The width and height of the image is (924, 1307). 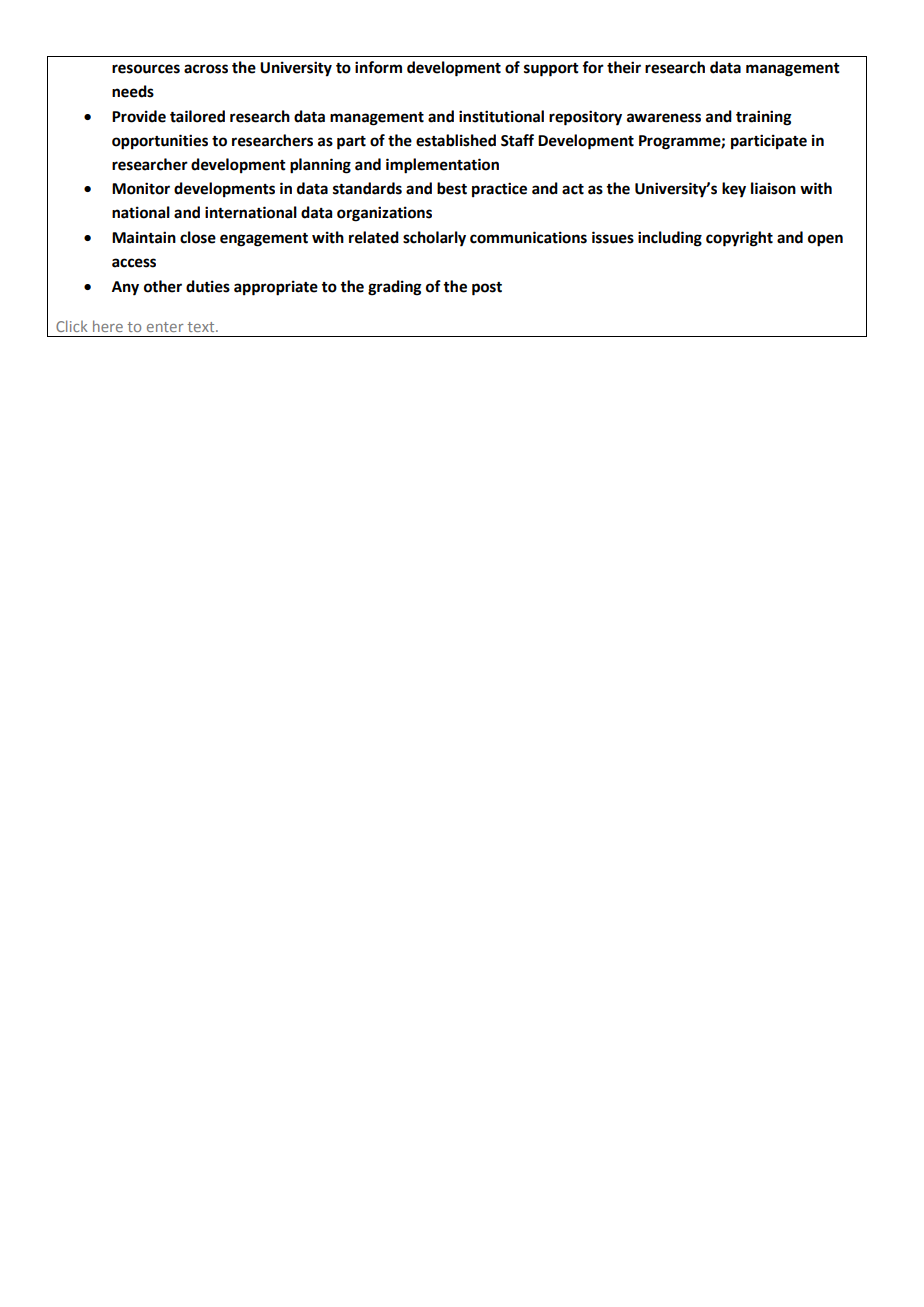 What do you see at coordinates (165, 327) in the image?
I see `enter` at bounding box center [165, 327].
